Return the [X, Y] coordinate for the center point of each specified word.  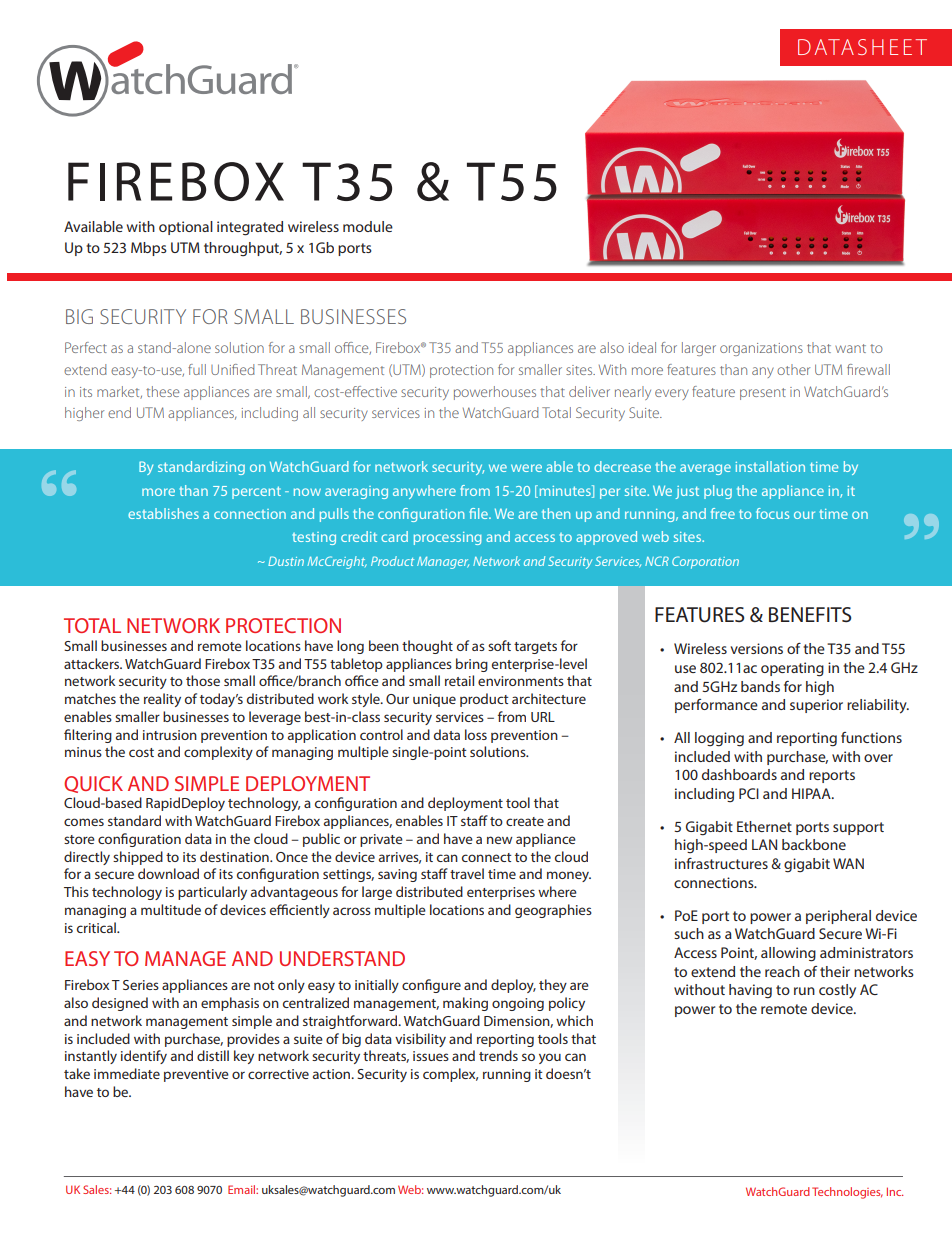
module [368, 226]
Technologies [847, 1193]
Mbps [149, 249]
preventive [196, 1075]
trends [498, 1055]
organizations [761, 349]
